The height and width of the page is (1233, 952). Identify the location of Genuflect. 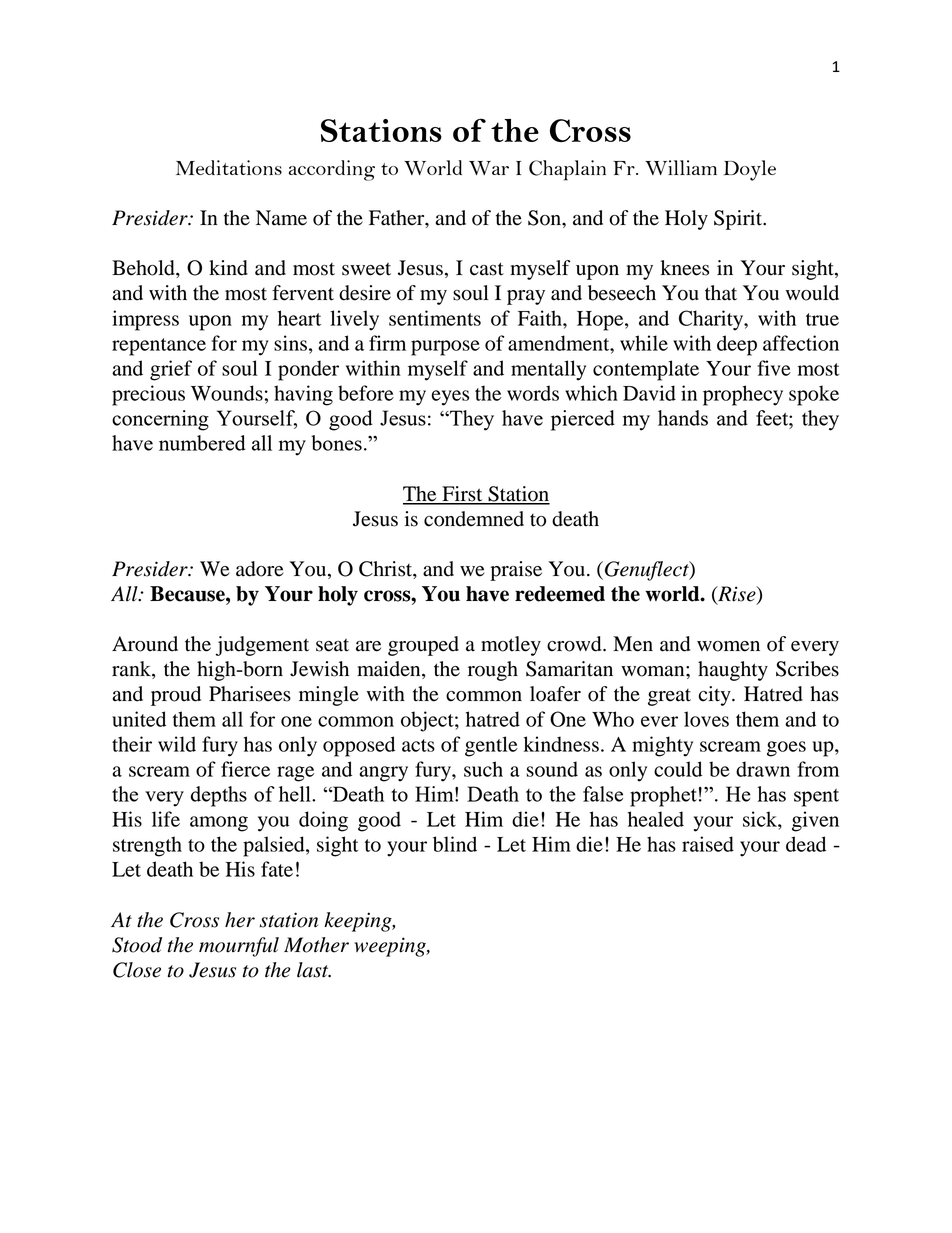
(648, 571).
